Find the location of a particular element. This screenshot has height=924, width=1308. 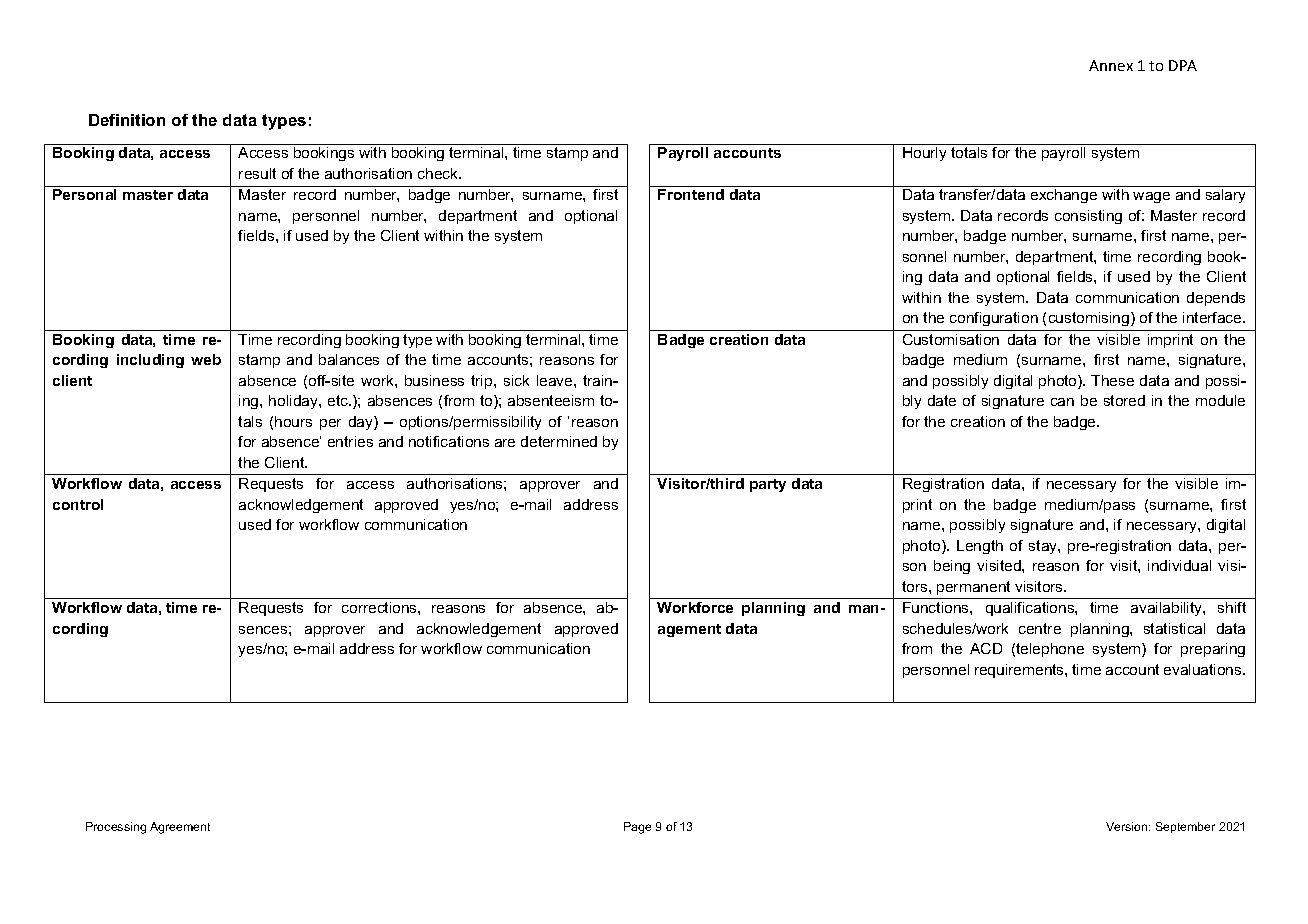

party is located at coordinates (768, 485).
